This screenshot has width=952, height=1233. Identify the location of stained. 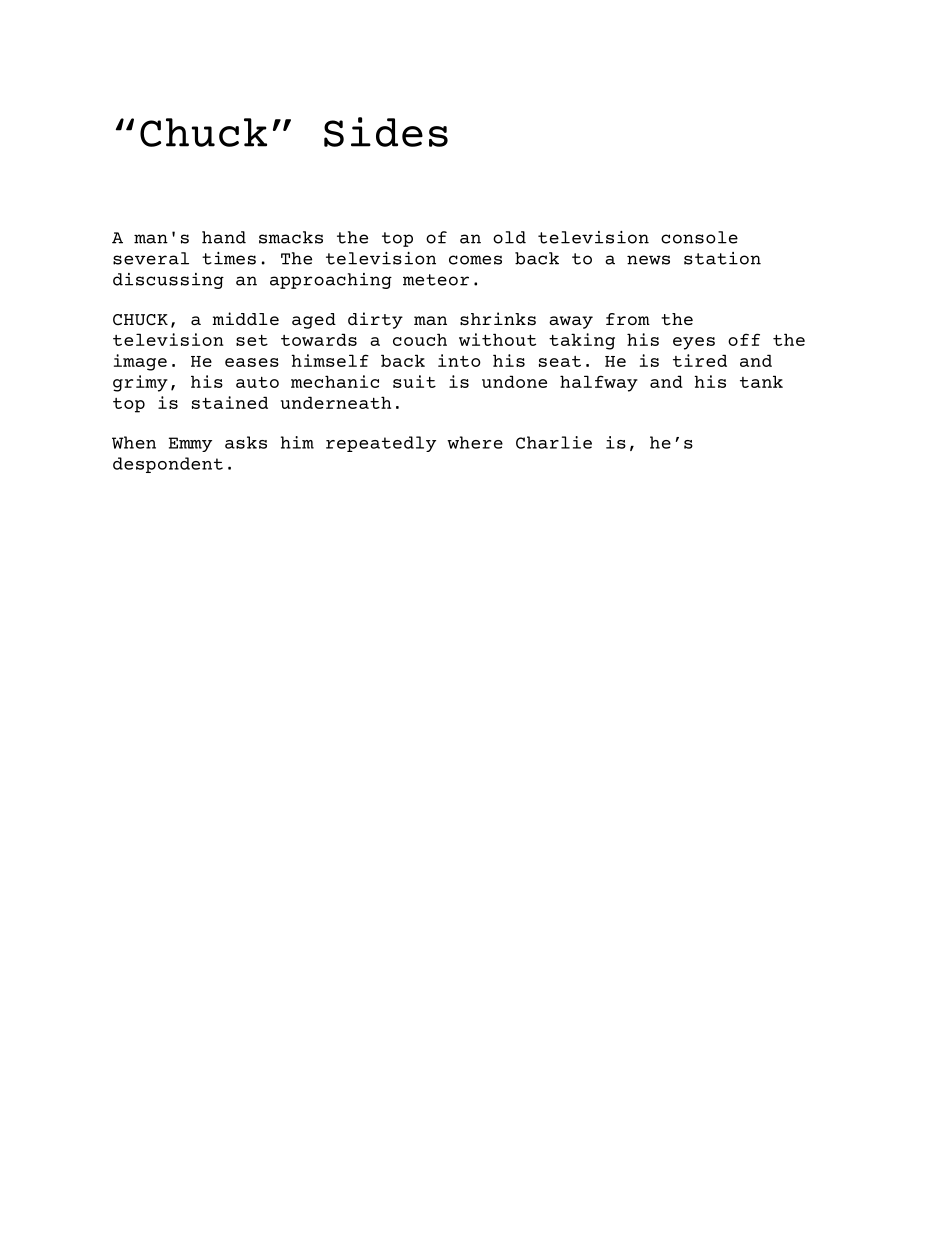
(230, 402).
